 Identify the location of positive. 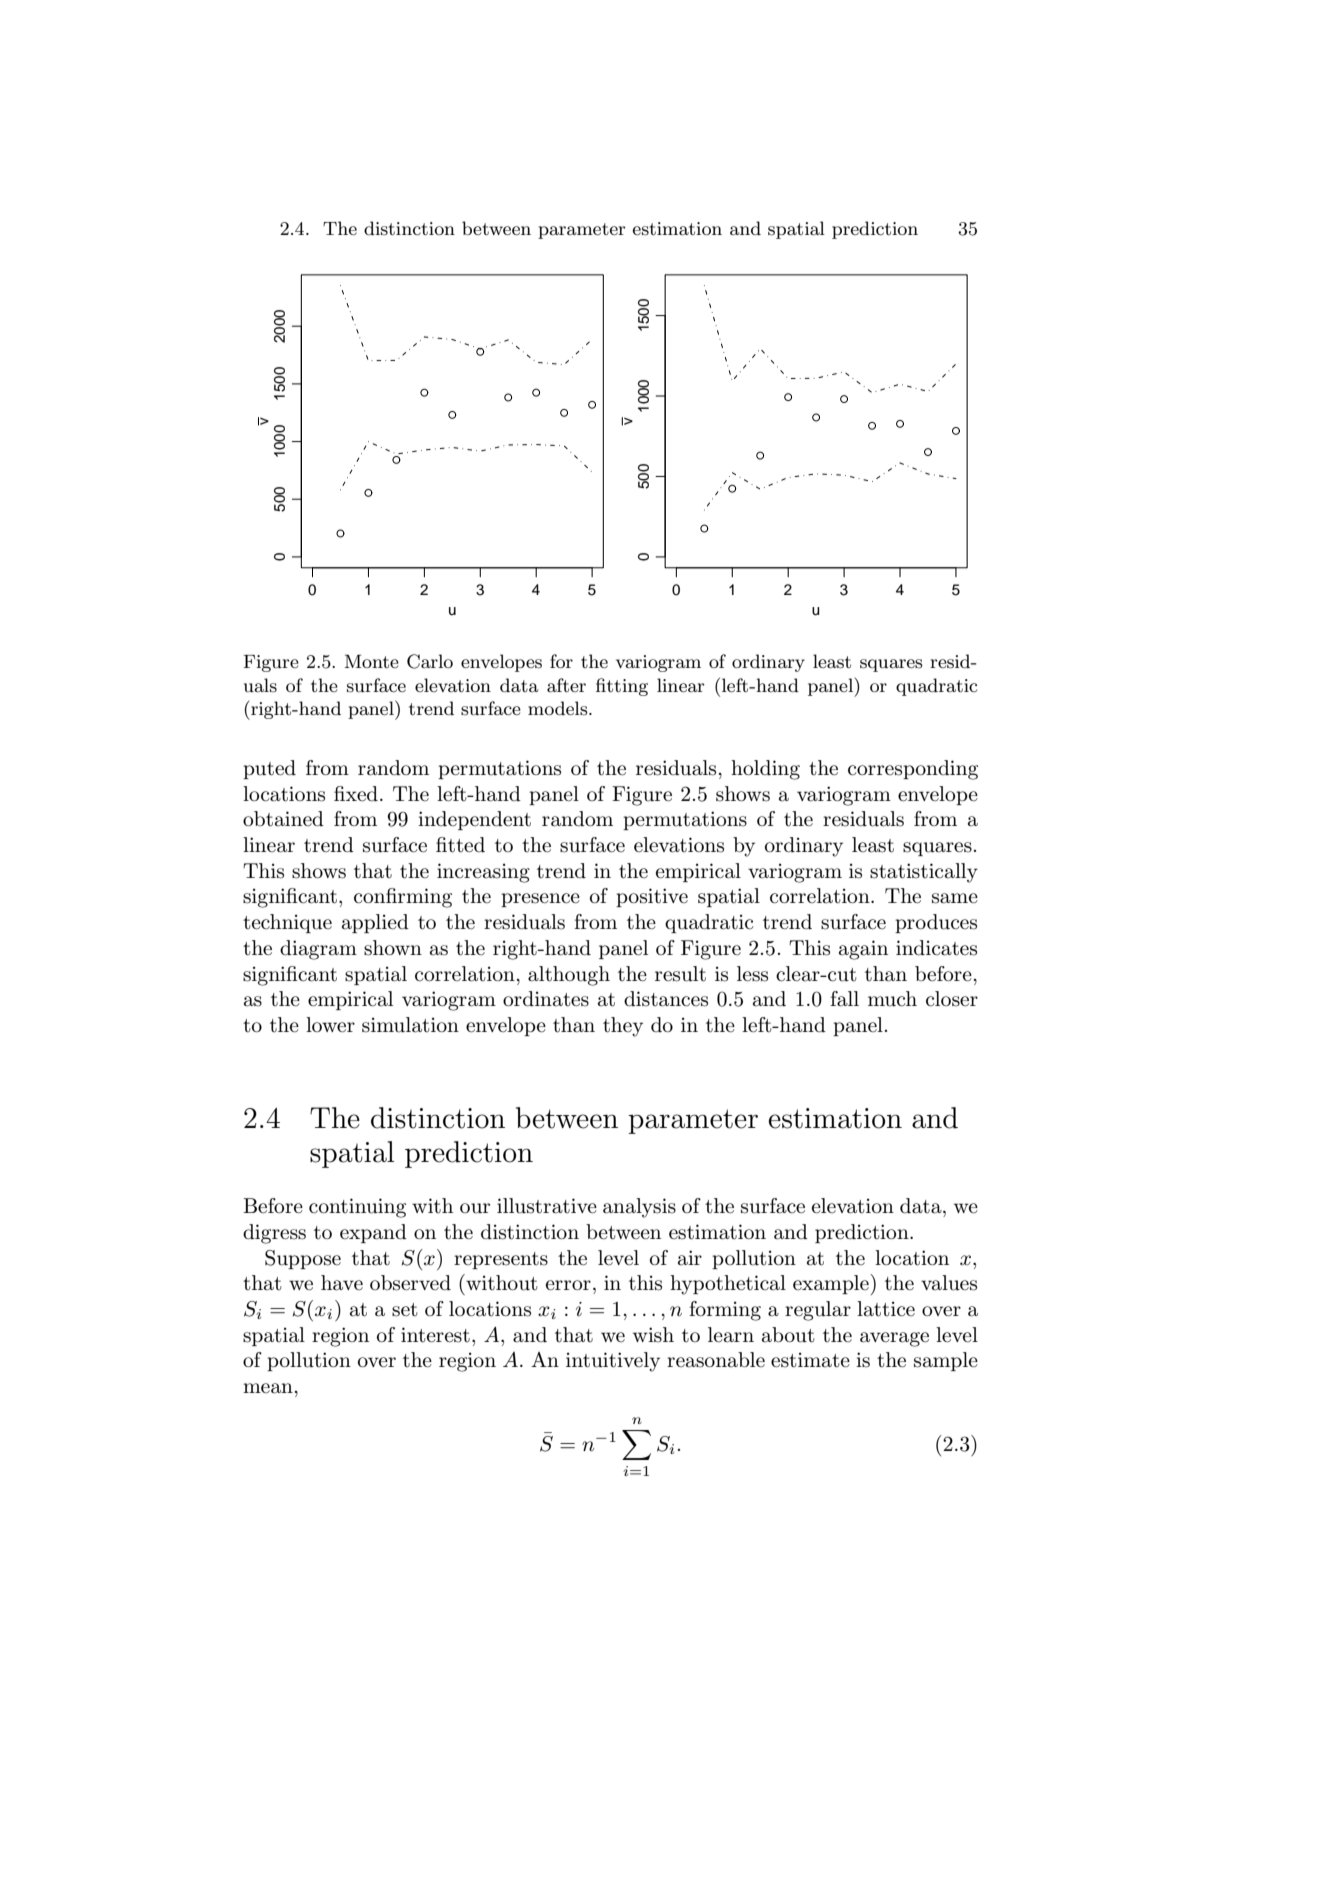
(652, 897).
